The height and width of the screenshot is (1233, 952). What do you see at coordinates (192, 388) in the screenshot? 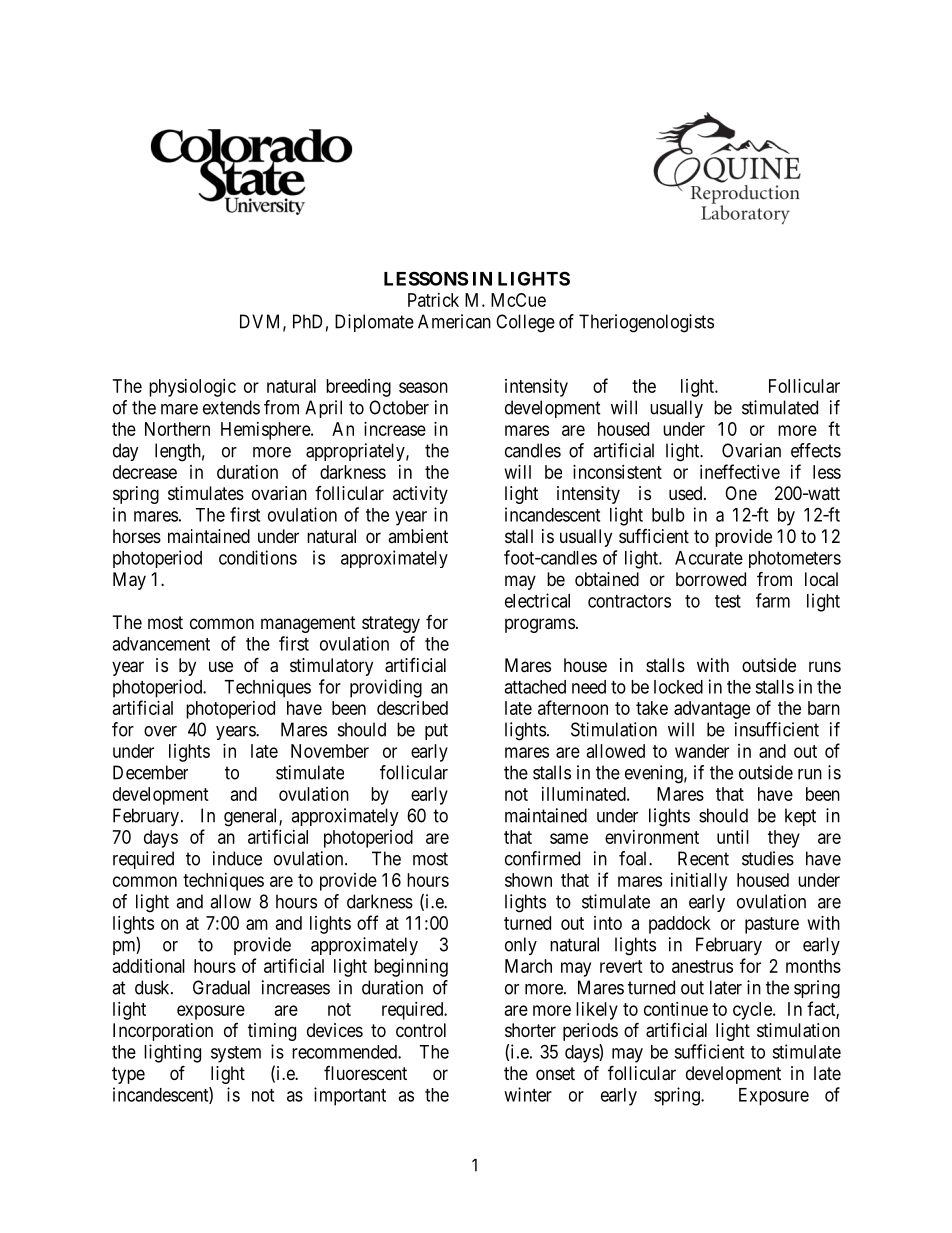
I see `physiologic` at bounding box center [192, 388].
